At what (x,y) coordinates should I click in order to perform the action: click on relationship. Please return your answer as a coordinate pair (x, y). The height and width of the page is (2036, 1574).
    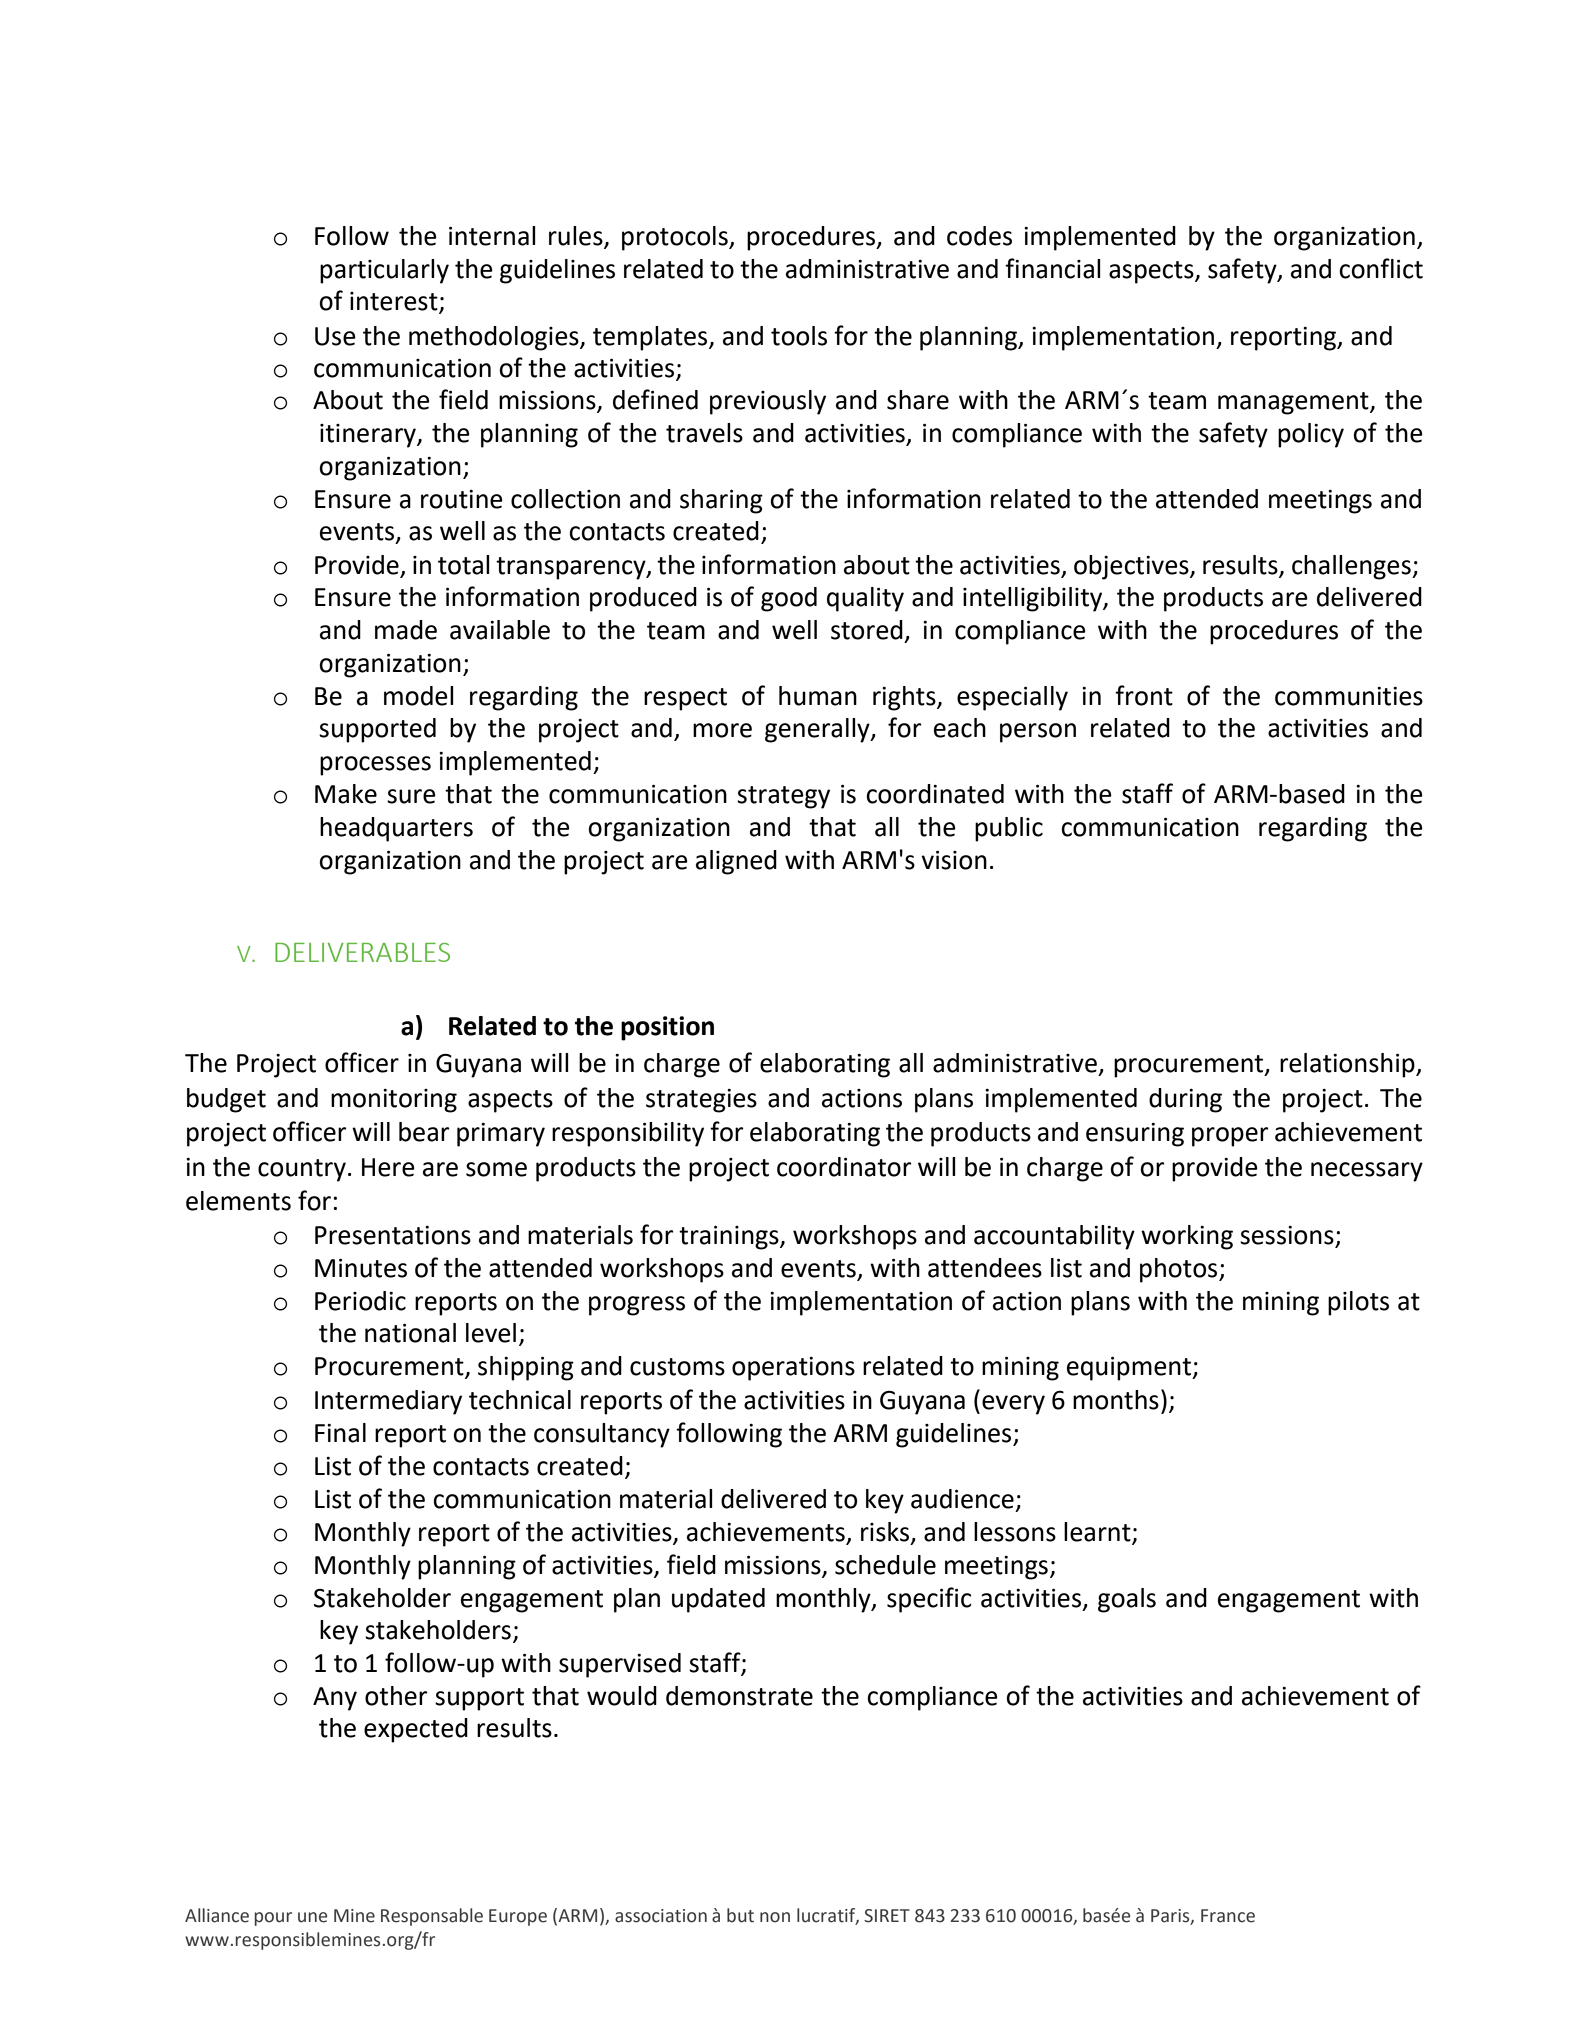
    Looking at the image, I should click on (1348, 1065).
